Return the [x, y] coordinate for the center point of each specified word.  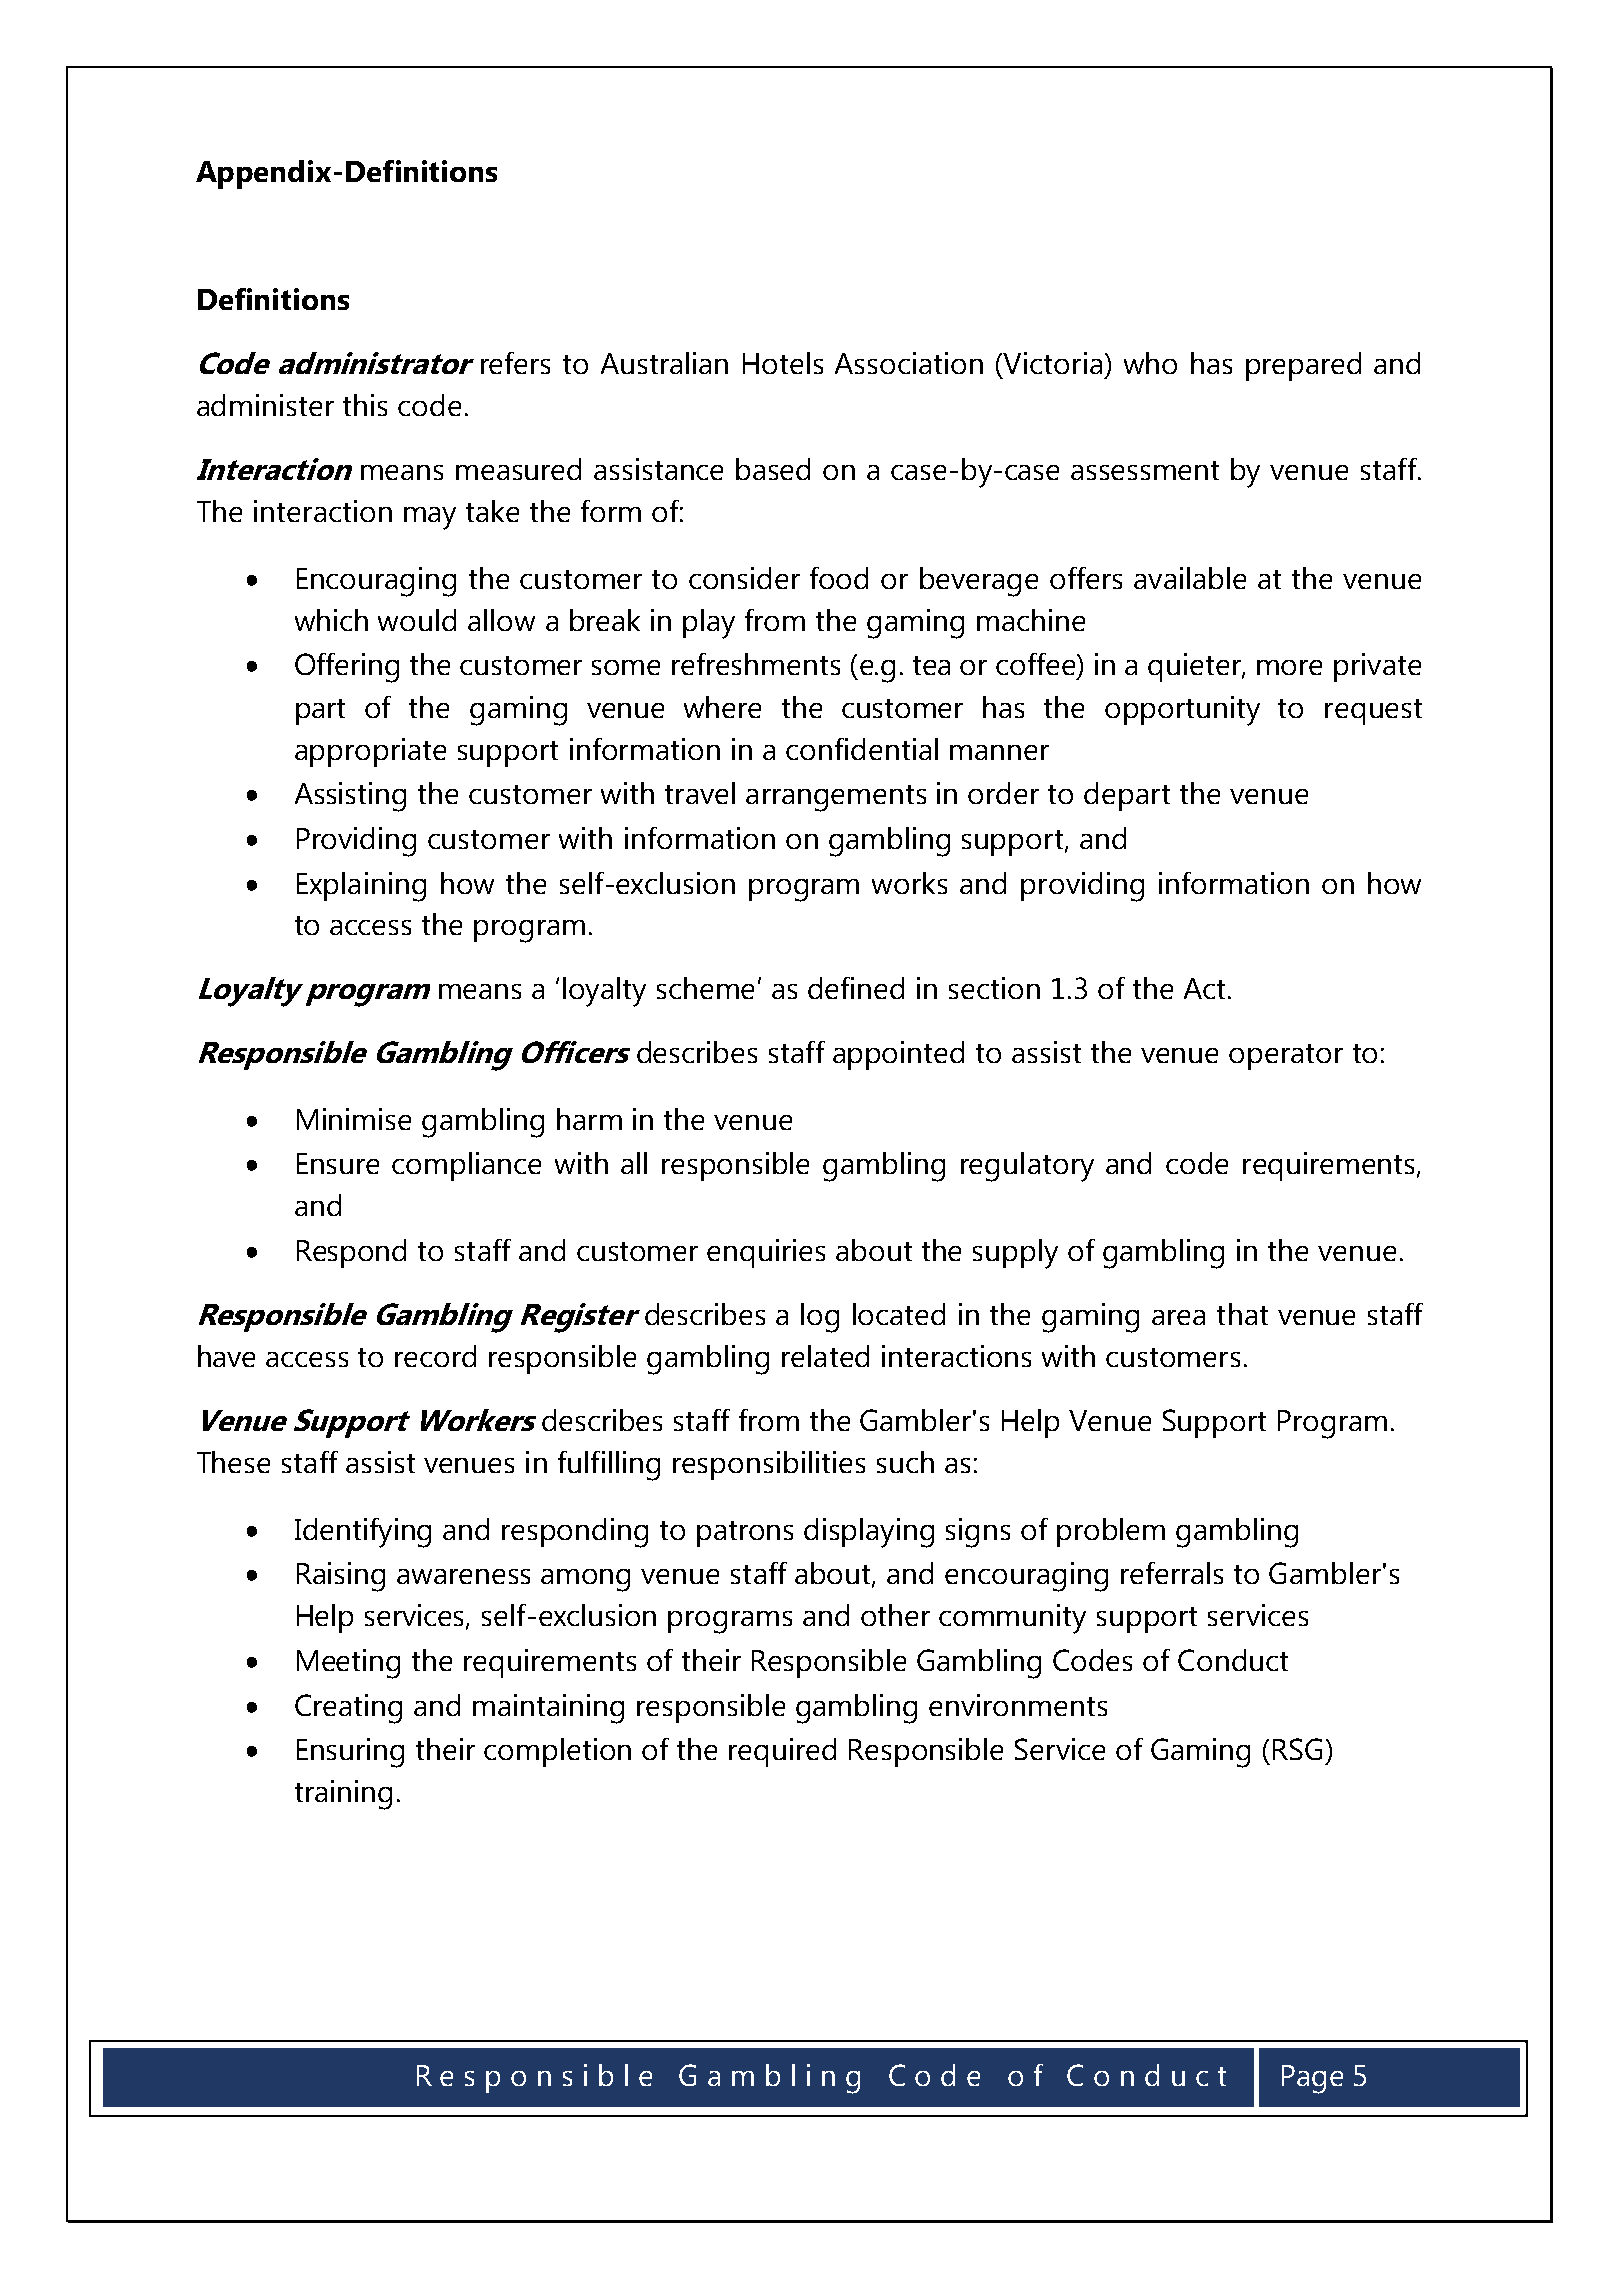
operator [1286, 1057]
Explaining [361, 887]
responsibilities [769, 1465]
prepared [1303, 366]
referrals [1172, 1573]
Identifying [363, 1533]
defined [856, 988]
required [782, 1752]
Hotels [783, 363]
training [343, 1795]
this [365, 405]
